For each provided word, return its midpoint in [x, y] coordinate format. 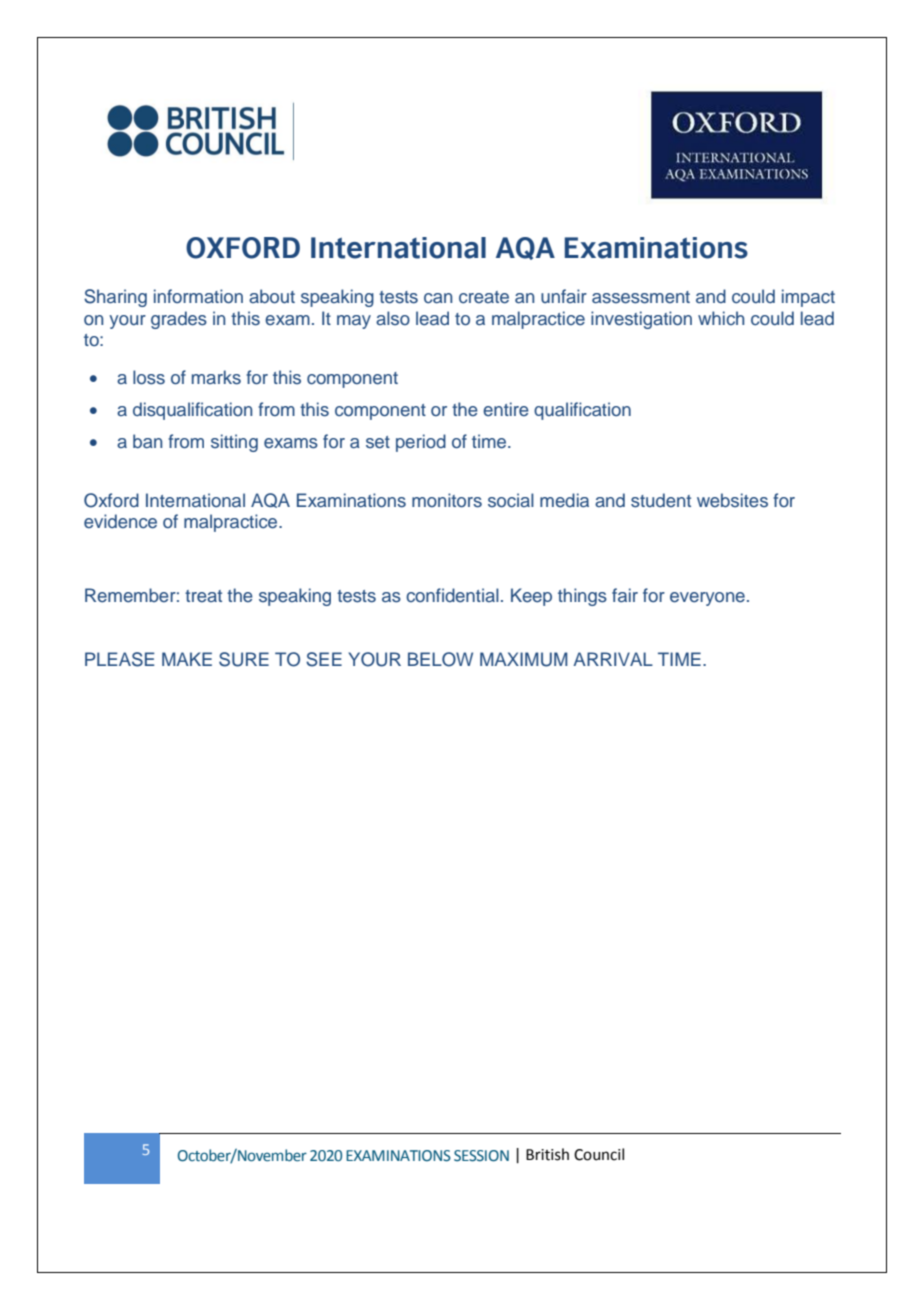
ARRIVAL [613, 659]
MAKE [187, 659]
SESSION [481, 1156]
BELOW [440, 659]
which [721, 318]
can [438, 298]
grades [179, 320]
